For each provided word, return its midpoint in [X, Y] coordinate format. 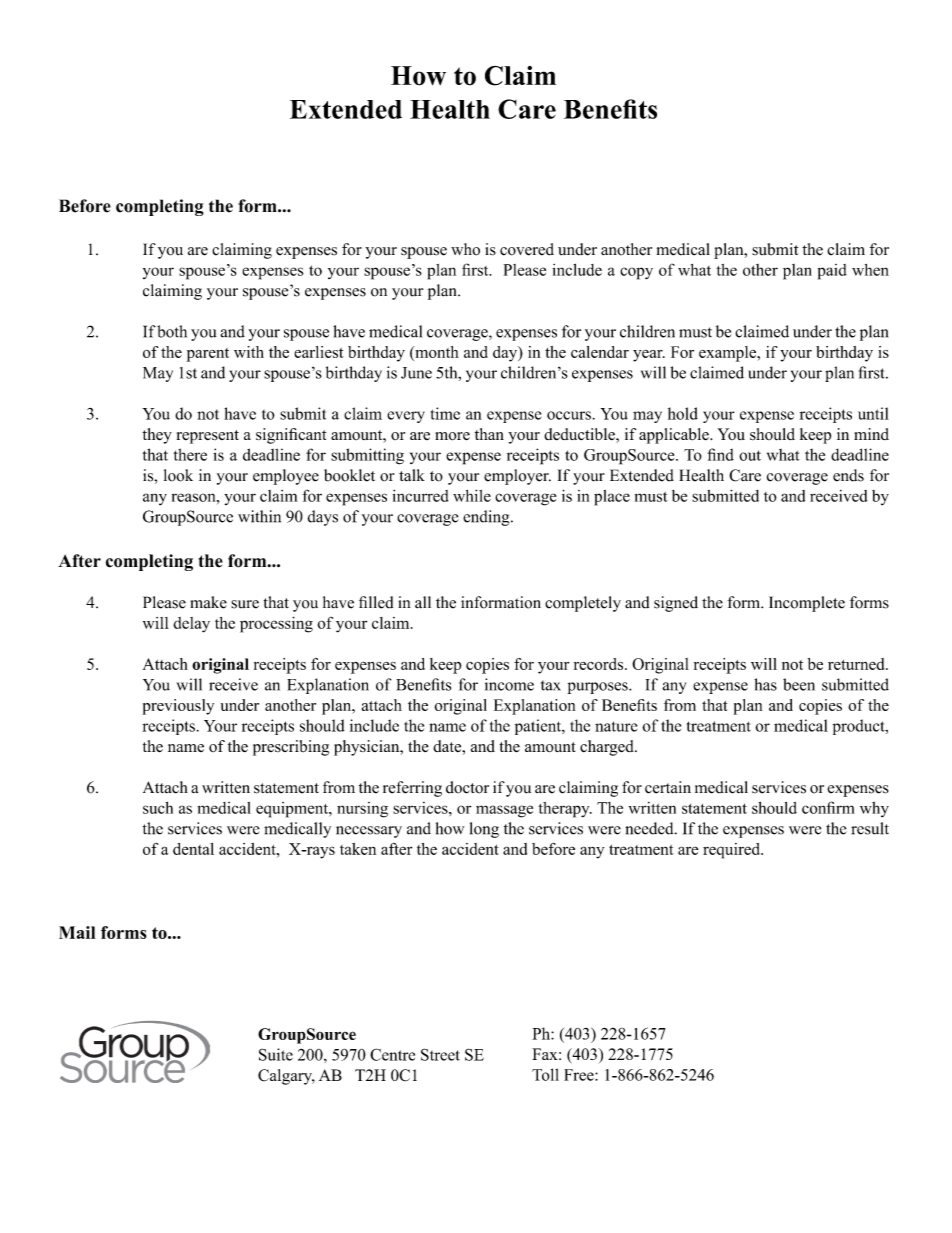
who [465, 249]
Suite [276, 1054]
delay [191, 625]
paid [832, 272]
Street [440, 1054]
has [765, 684]
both [172, 331]
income [509, 684]
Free [580, 1075]
